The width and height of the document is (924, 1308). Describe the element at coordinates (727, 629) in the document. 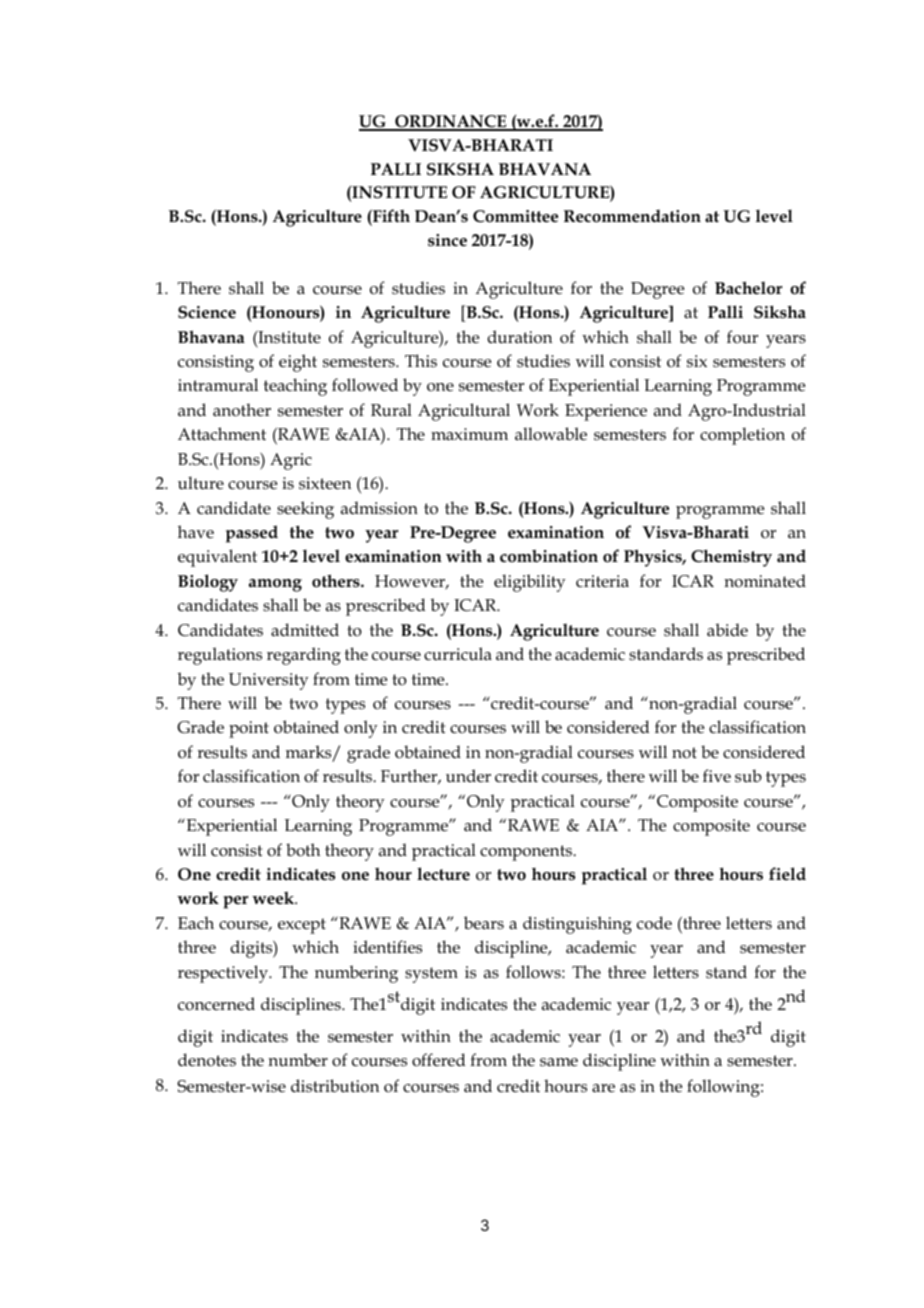

I see `abide` at that location.
